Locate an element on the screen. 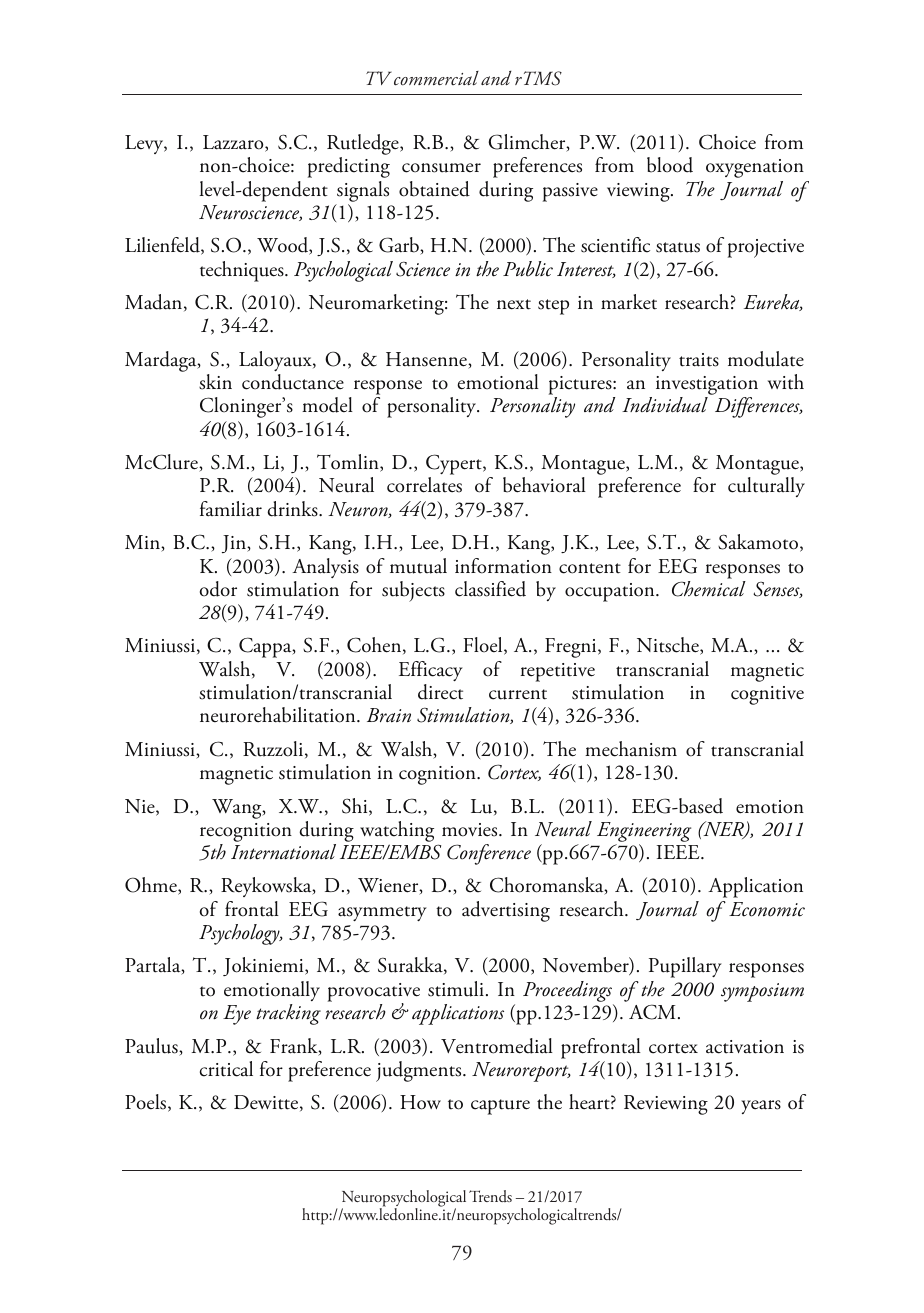 This screenshot has height=1313, width=924. commercial is located at coordinates (436, 78).
